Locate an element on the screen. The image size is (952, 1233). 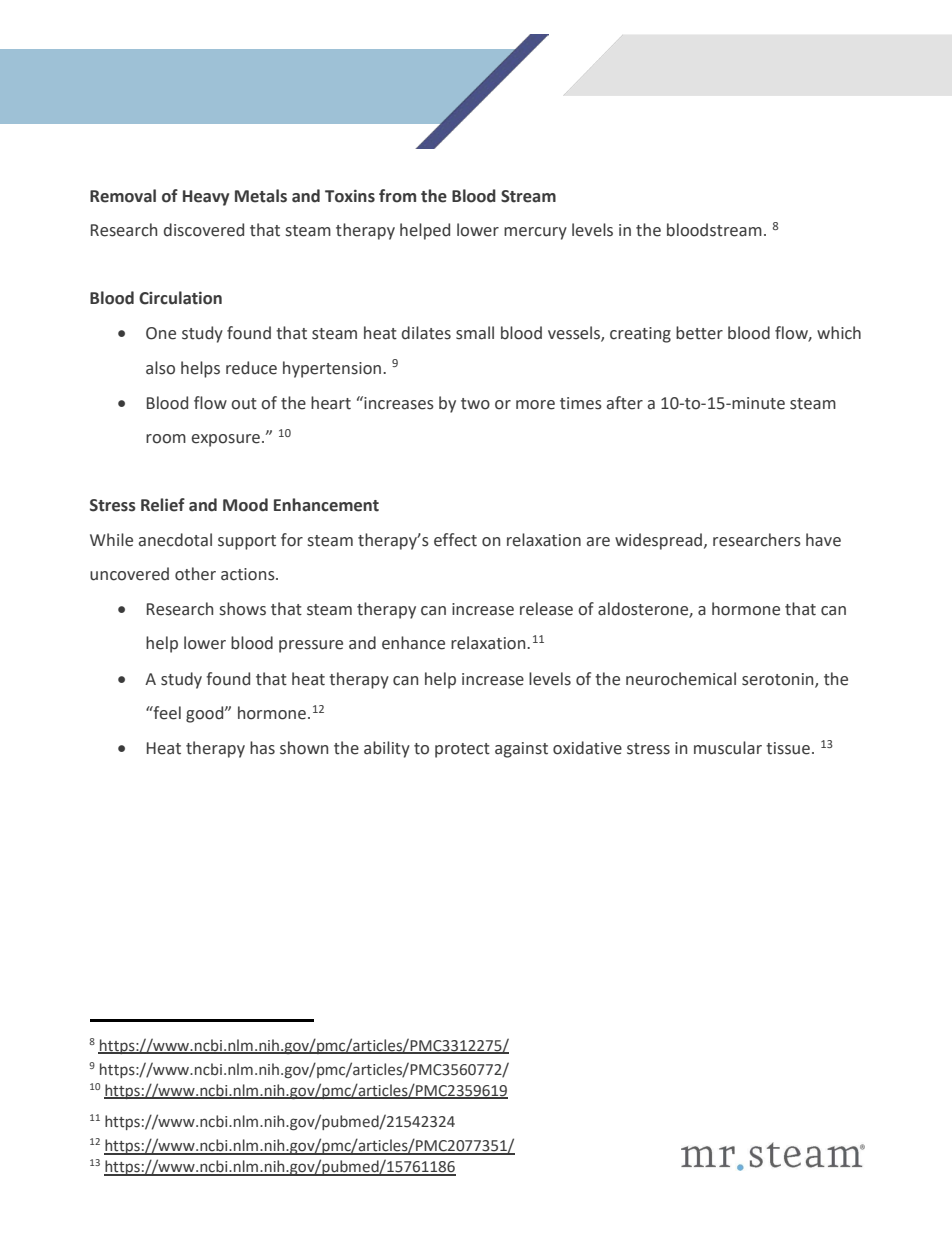
good is located at coordinates (206, 714).
